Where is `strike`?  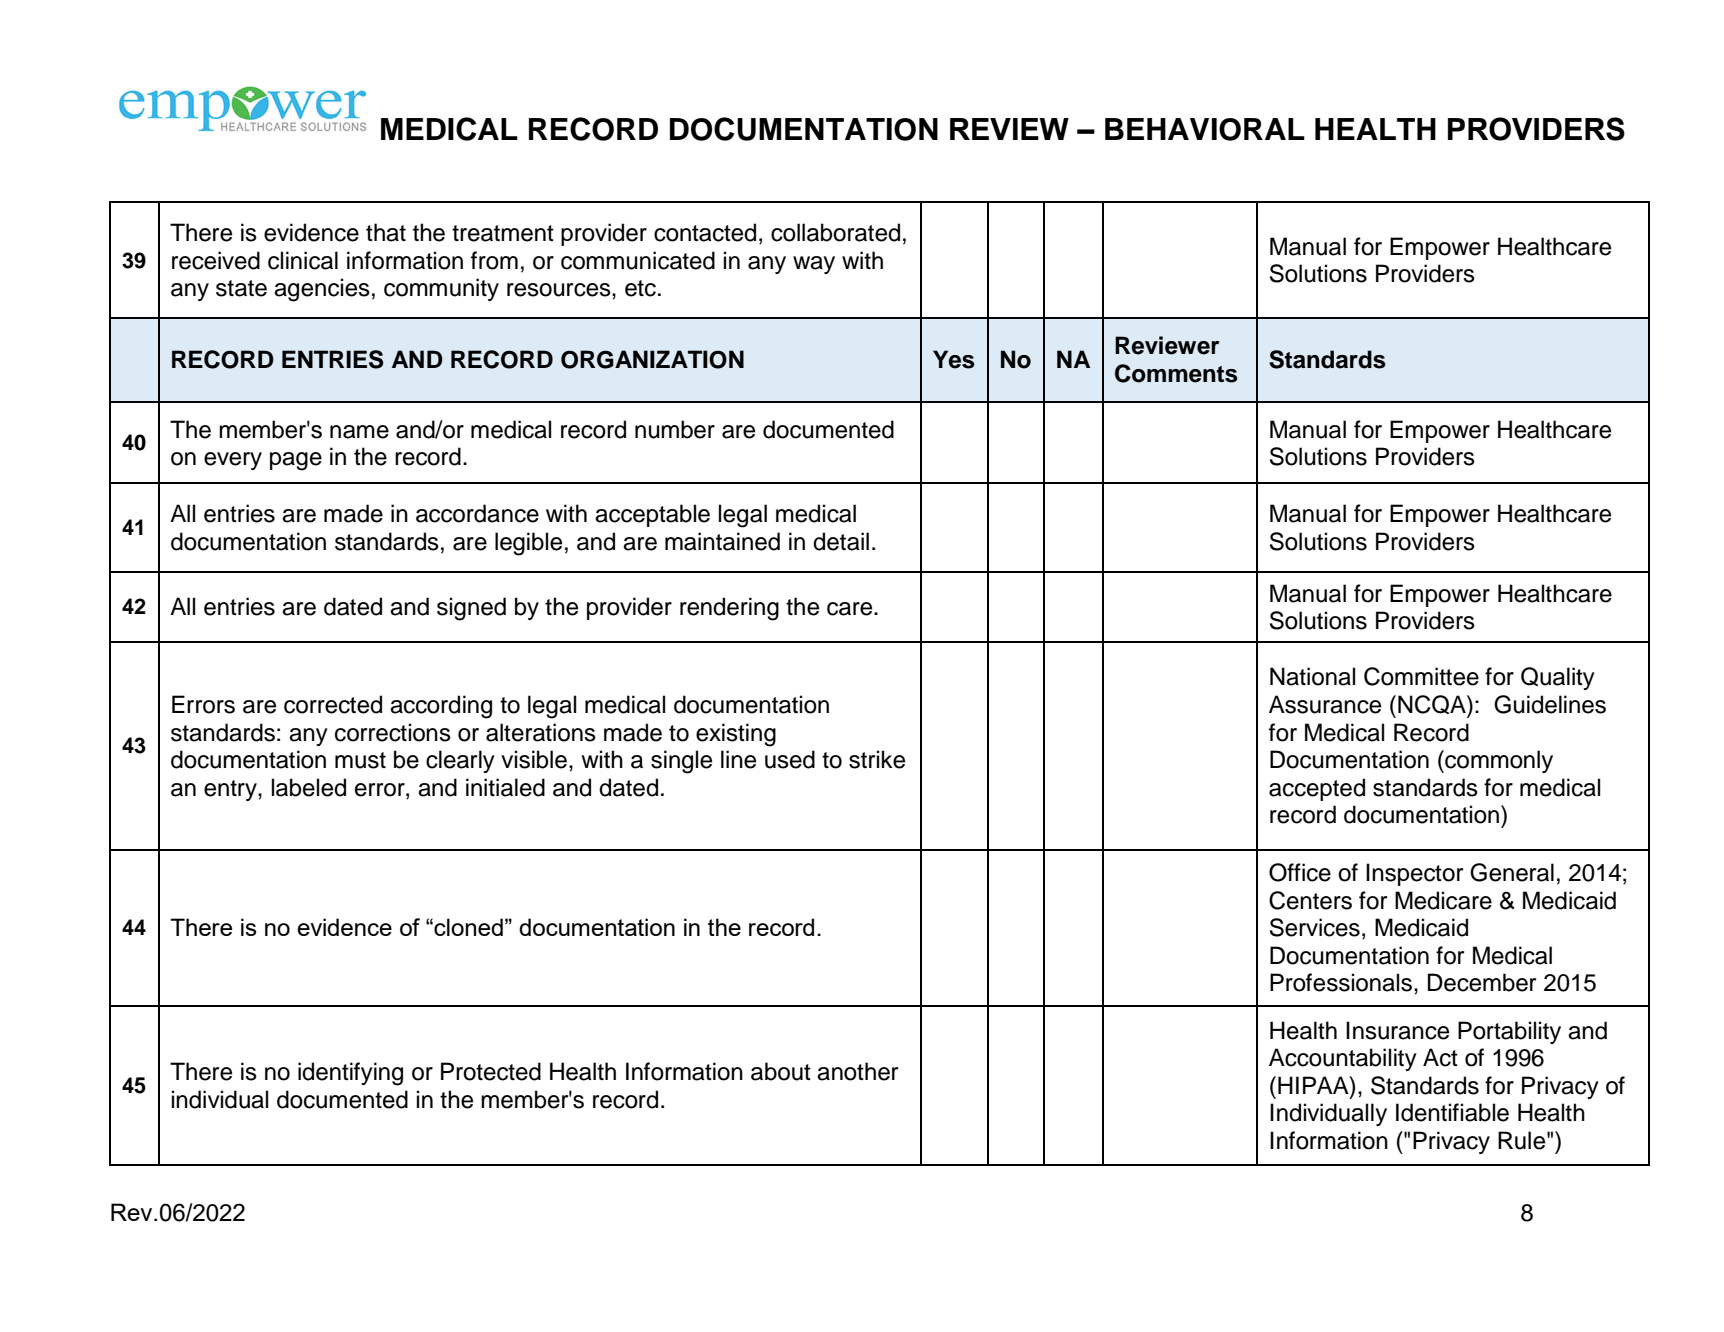
strike is located at coordinates (877, 759).
